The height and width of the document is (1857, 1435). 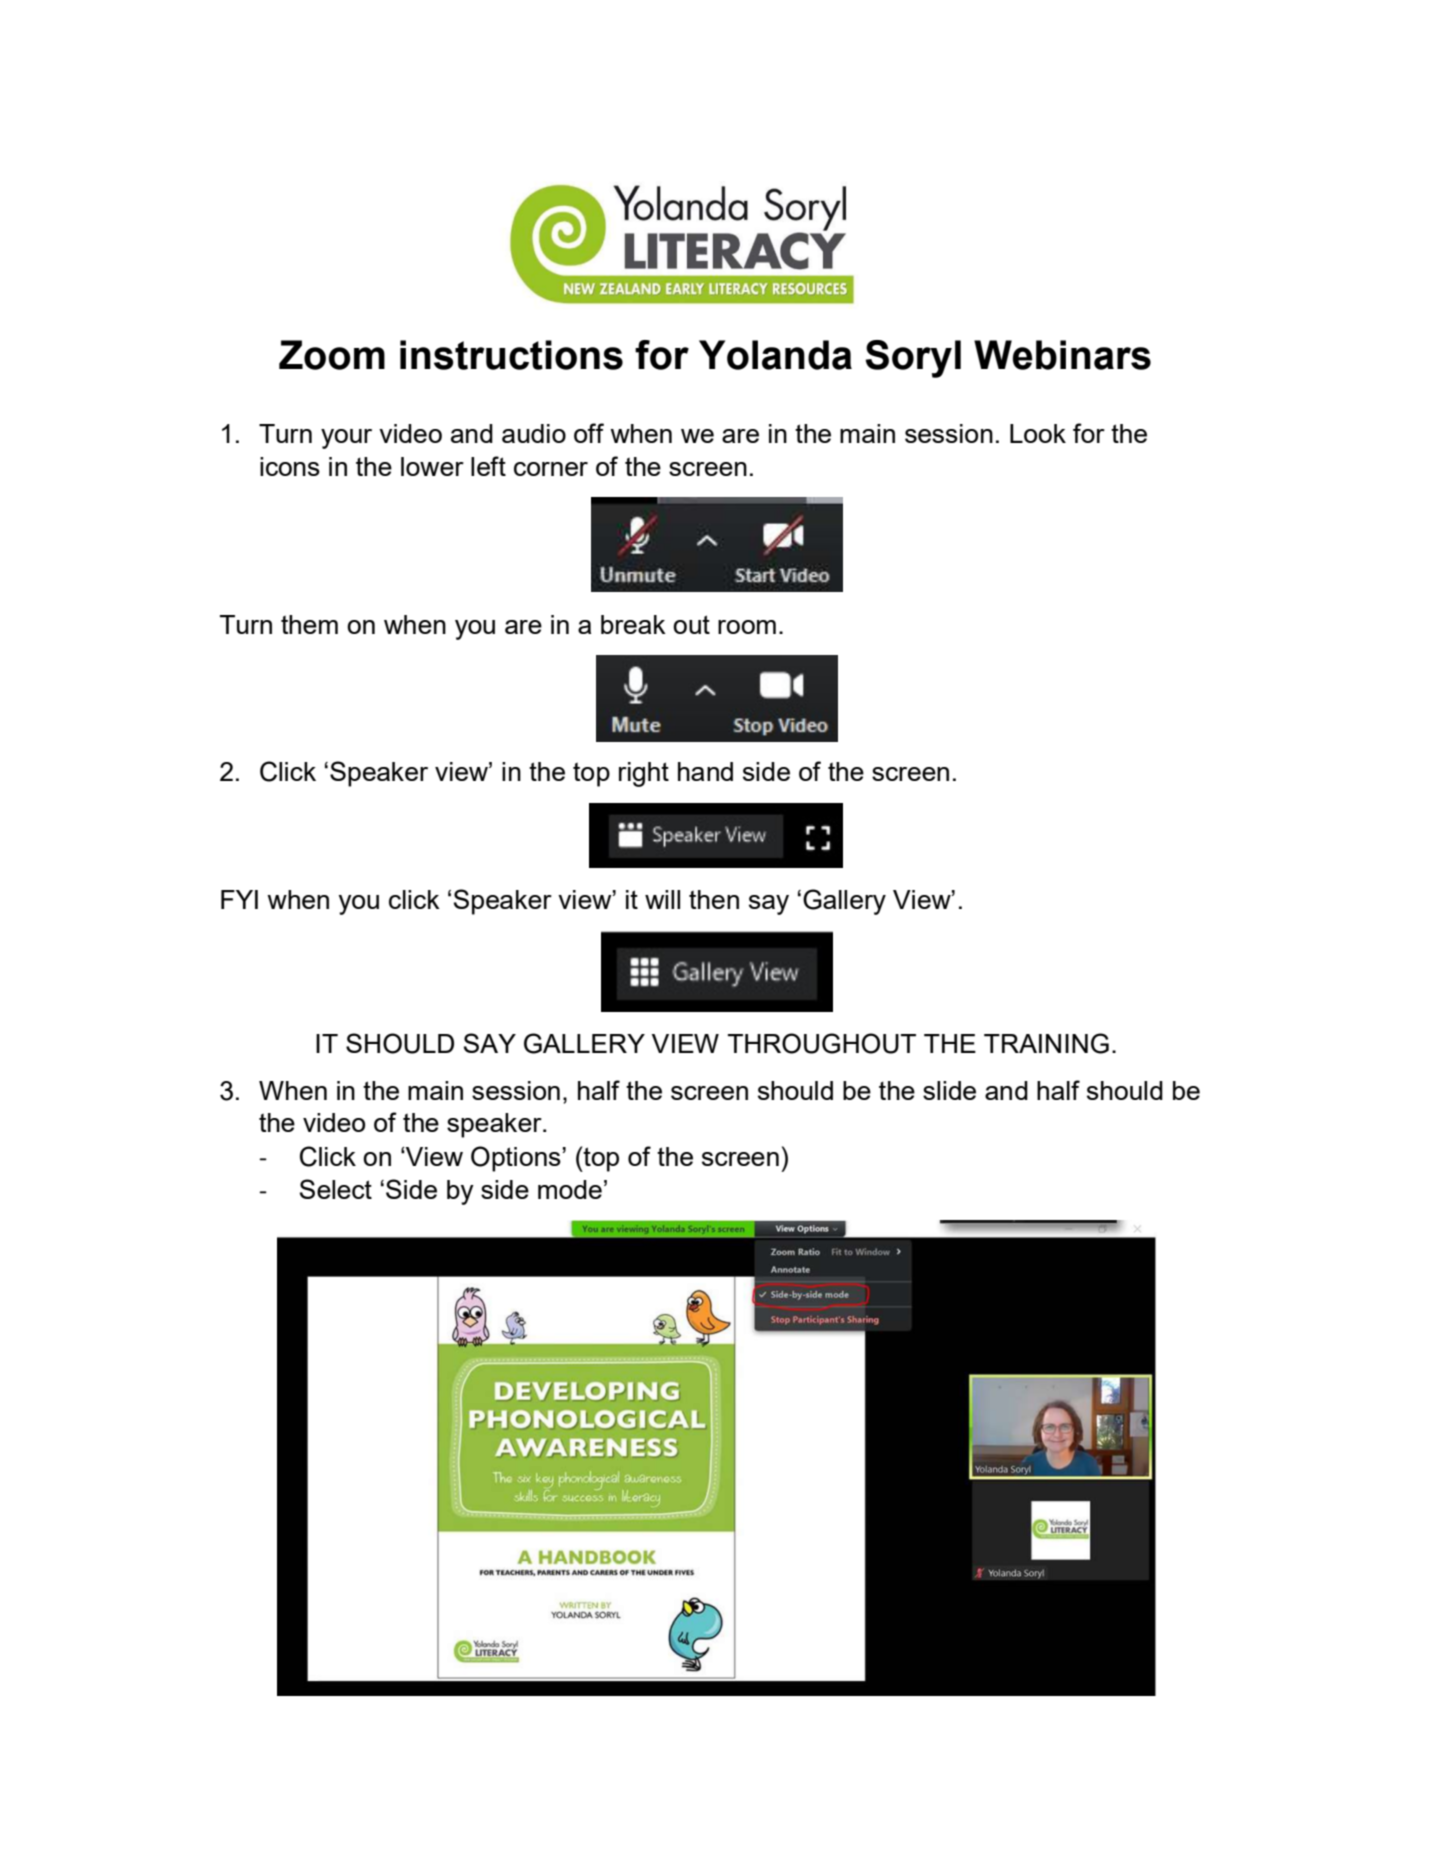 I want to click on mode, so click(x=570, y=1189).
